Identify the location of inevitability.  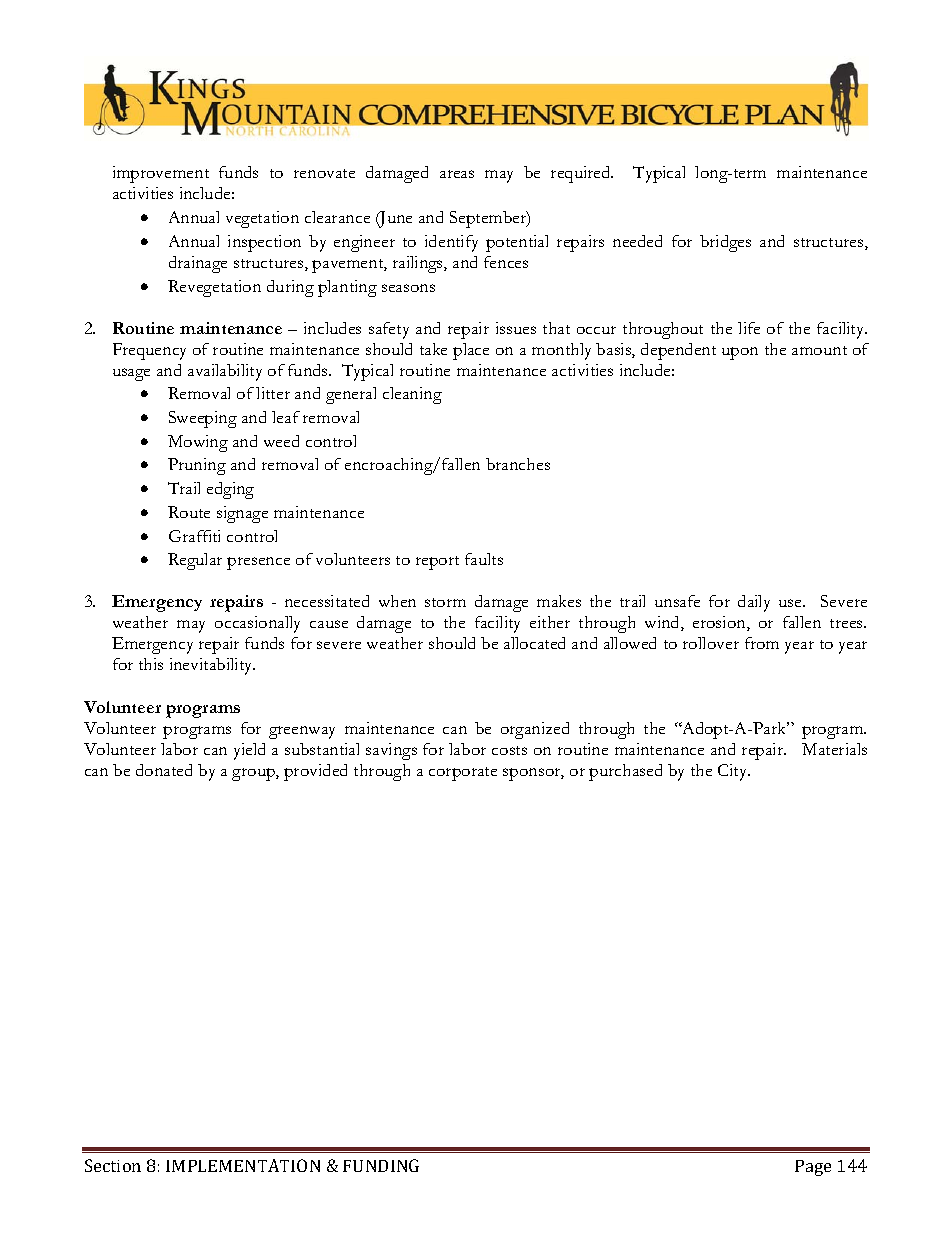
(212, 666).
